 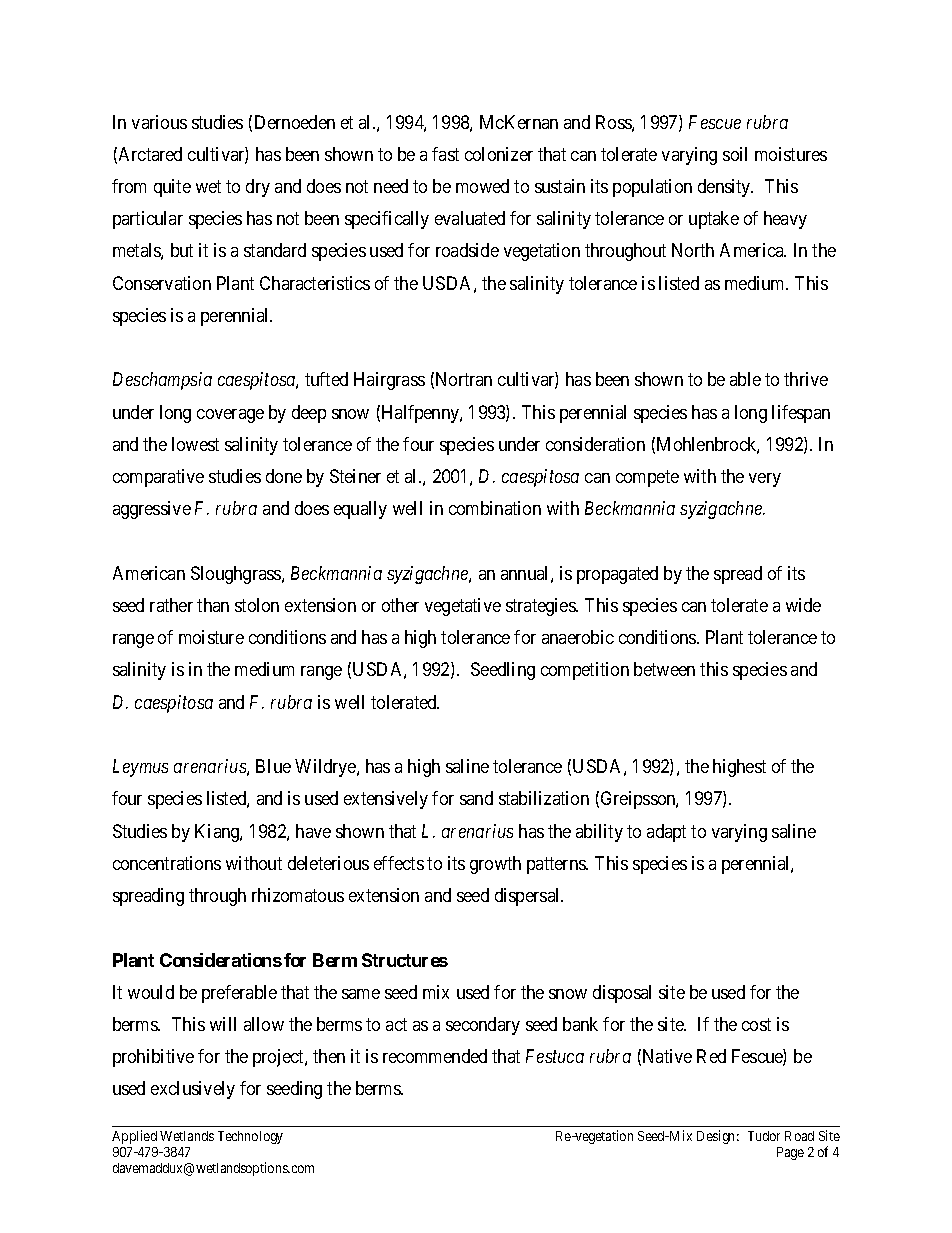 What do you see at coordinates (801, 414) in the image?
I see `lifespan` at bounding box center [801, 414].
